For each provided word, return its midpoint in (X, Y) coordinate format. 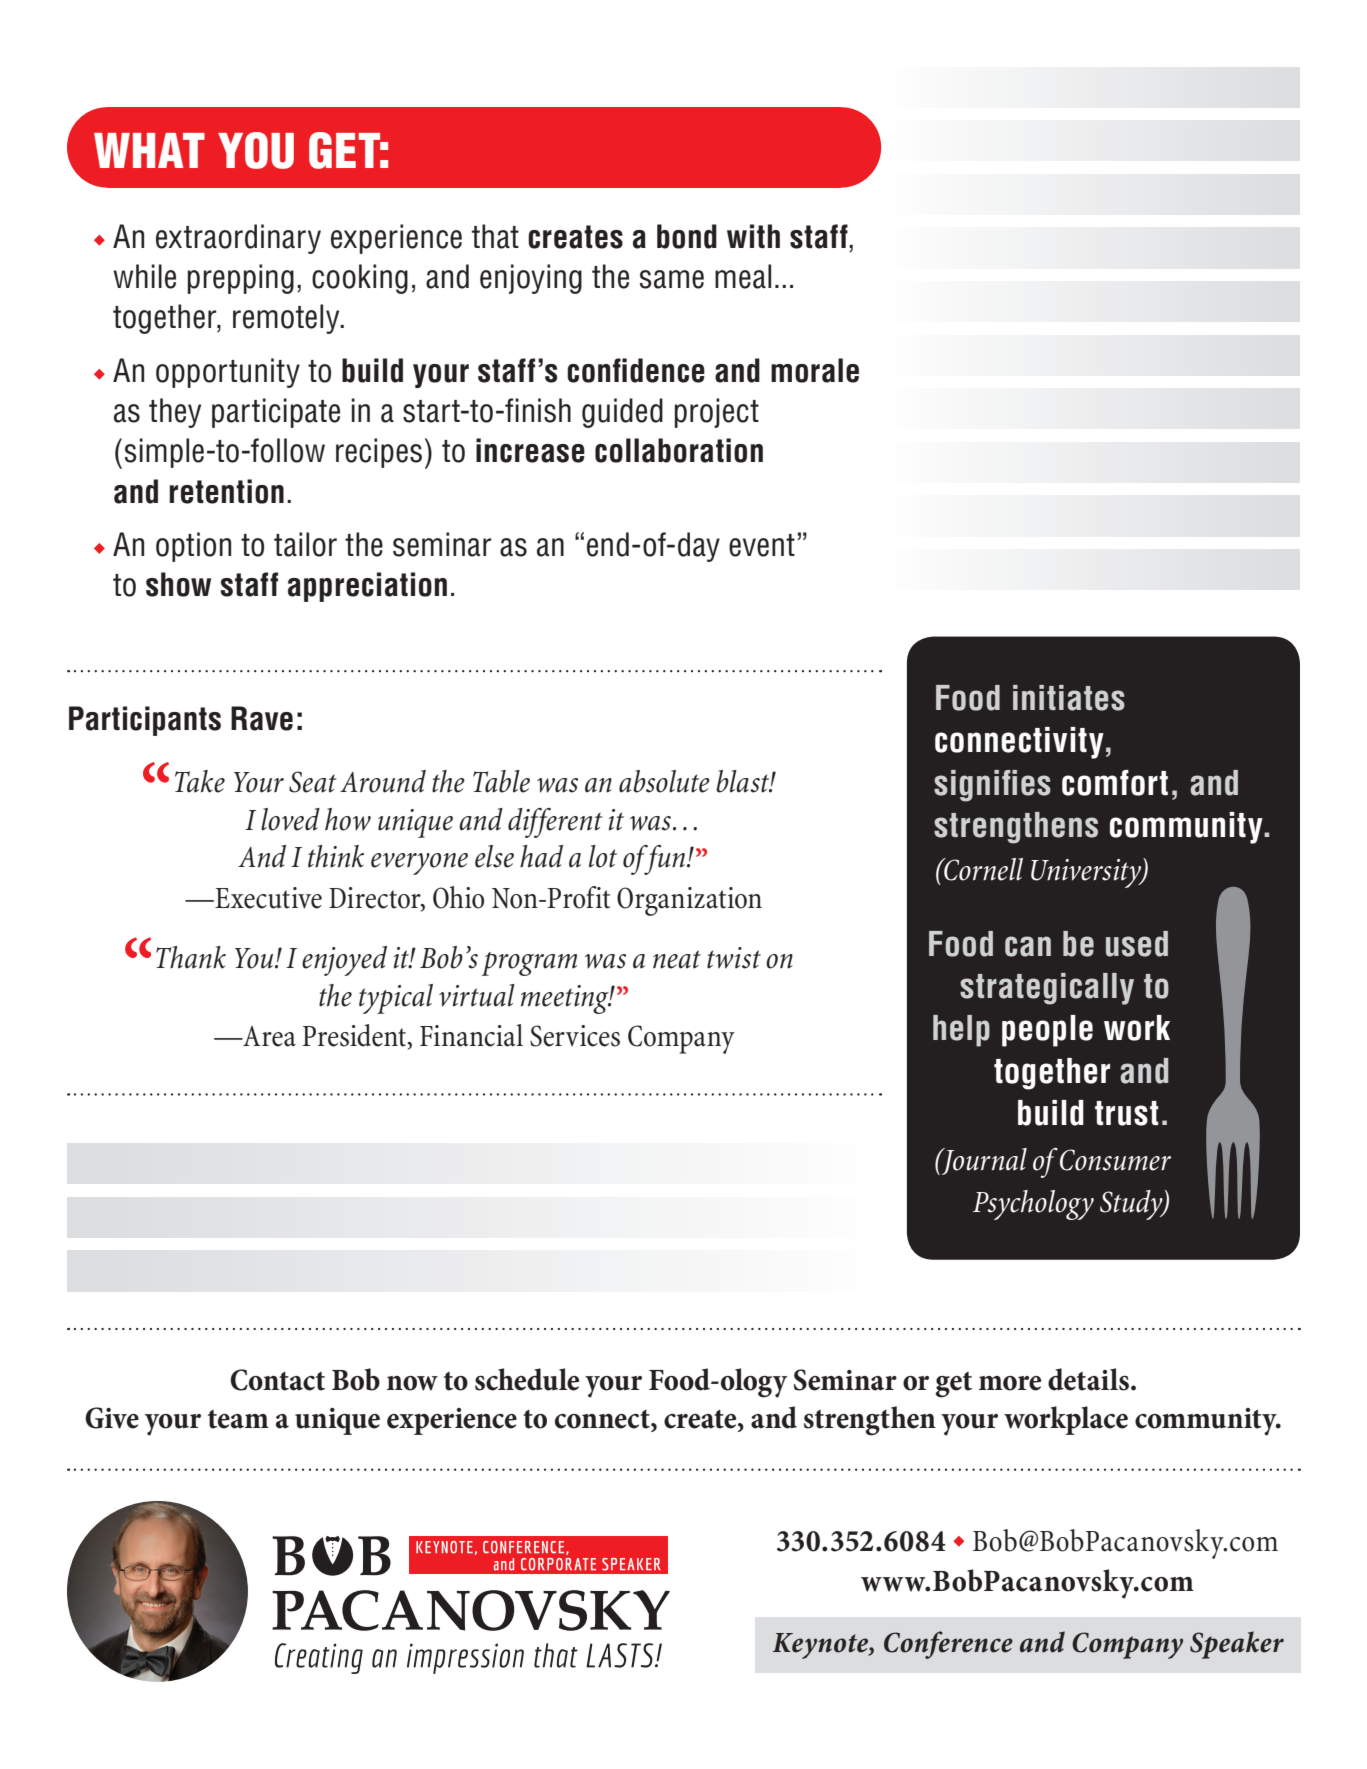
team (238, 1419)
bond (687, 236)
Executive (267, 898)
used (1137, 944)
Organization (689, 901)
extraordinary (238, 239)
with (753, 236)
